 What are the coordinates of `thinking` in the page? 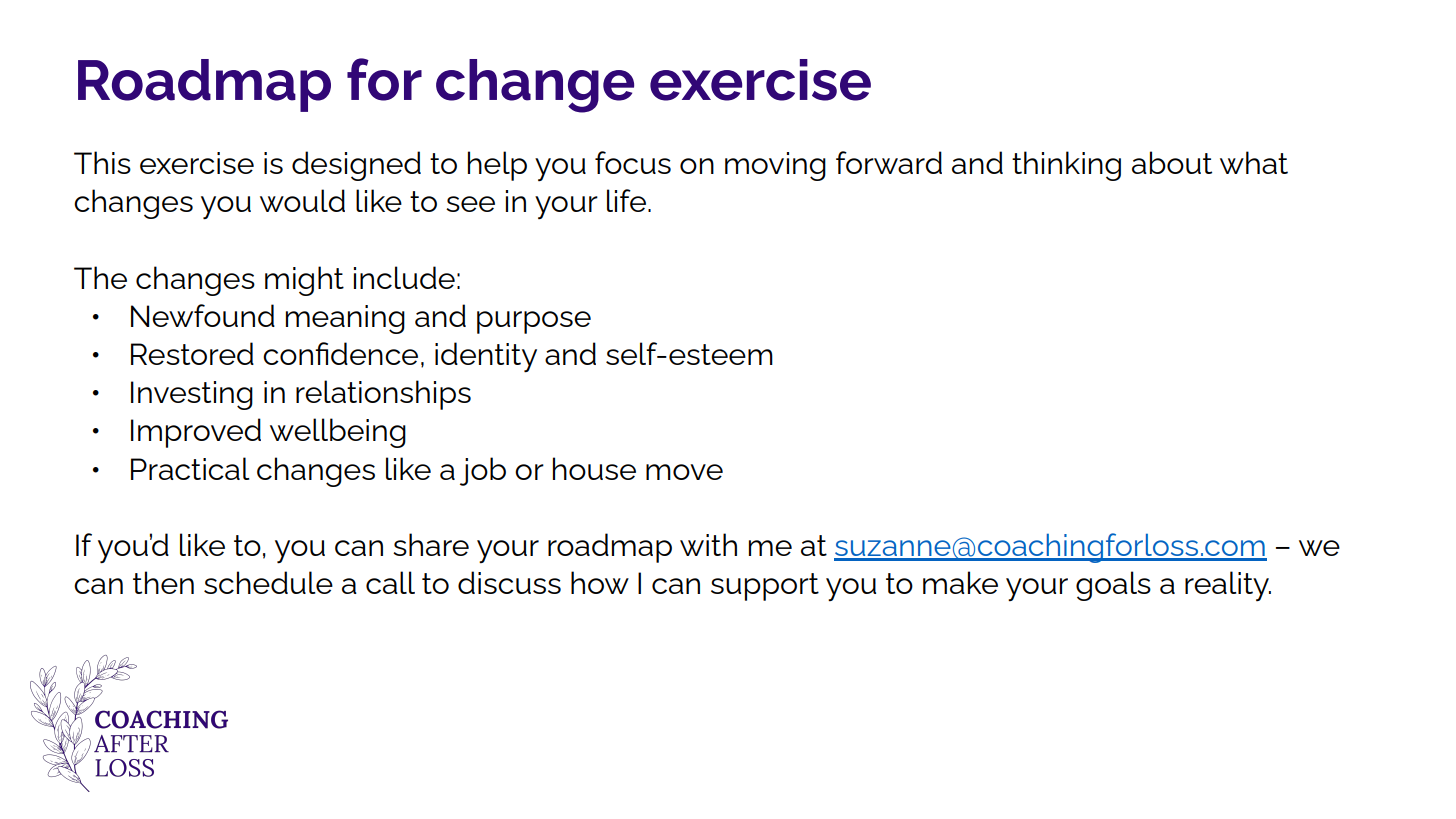 It's located at (1066, 166).
